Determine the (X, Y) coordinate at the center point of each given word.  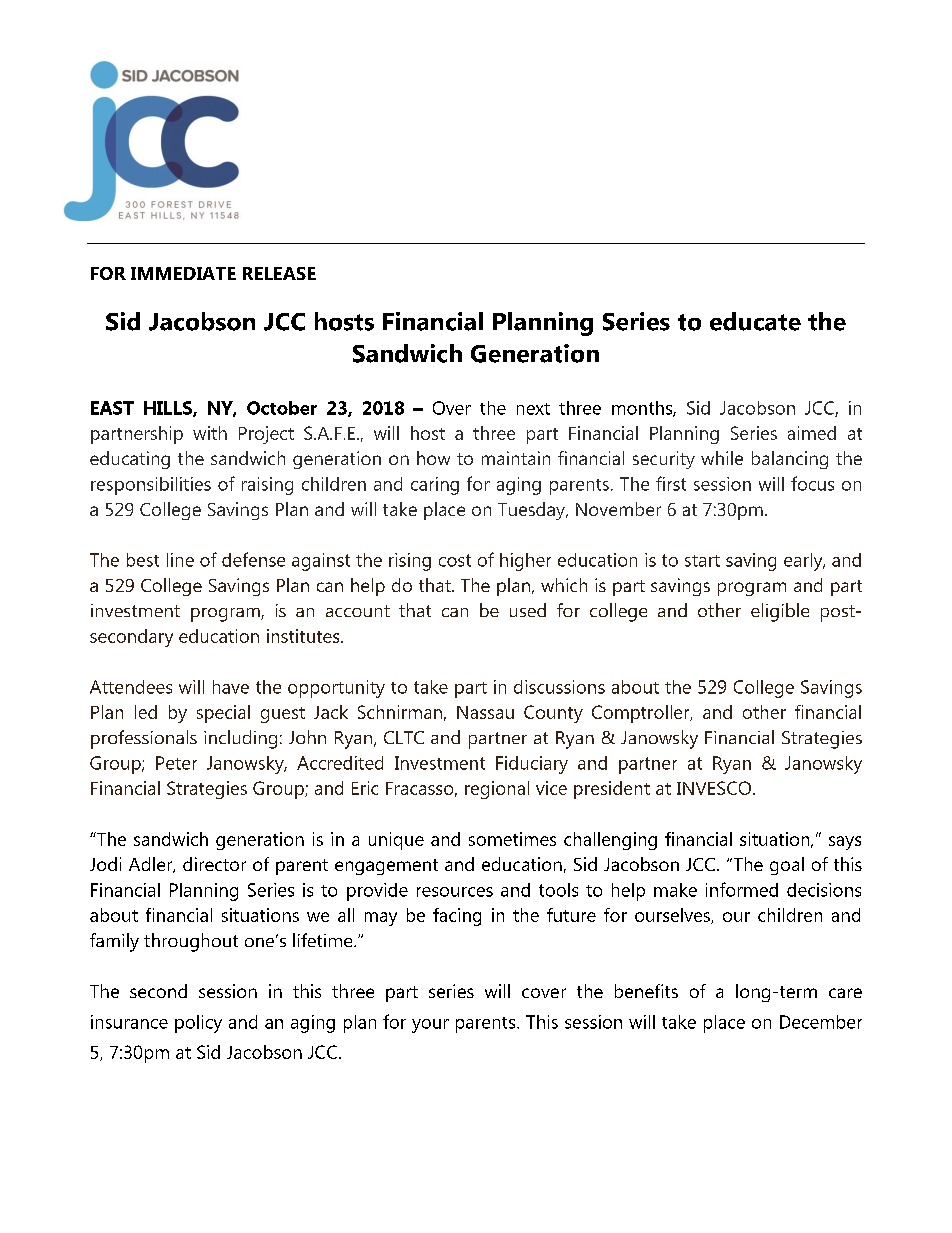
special (223, 714)
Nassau (485, 712)
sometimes (512, 839)
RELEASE (279, 273)
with (210, 433)
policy (198, 1024)
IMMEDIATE (183, 273)
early (804, 562)
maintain (516, 458)
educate (755, 321)
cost (455, 560)
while (722, 458)
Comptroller (642, 714)
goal (787, 866)
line (180, 560)
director (214, 864)
